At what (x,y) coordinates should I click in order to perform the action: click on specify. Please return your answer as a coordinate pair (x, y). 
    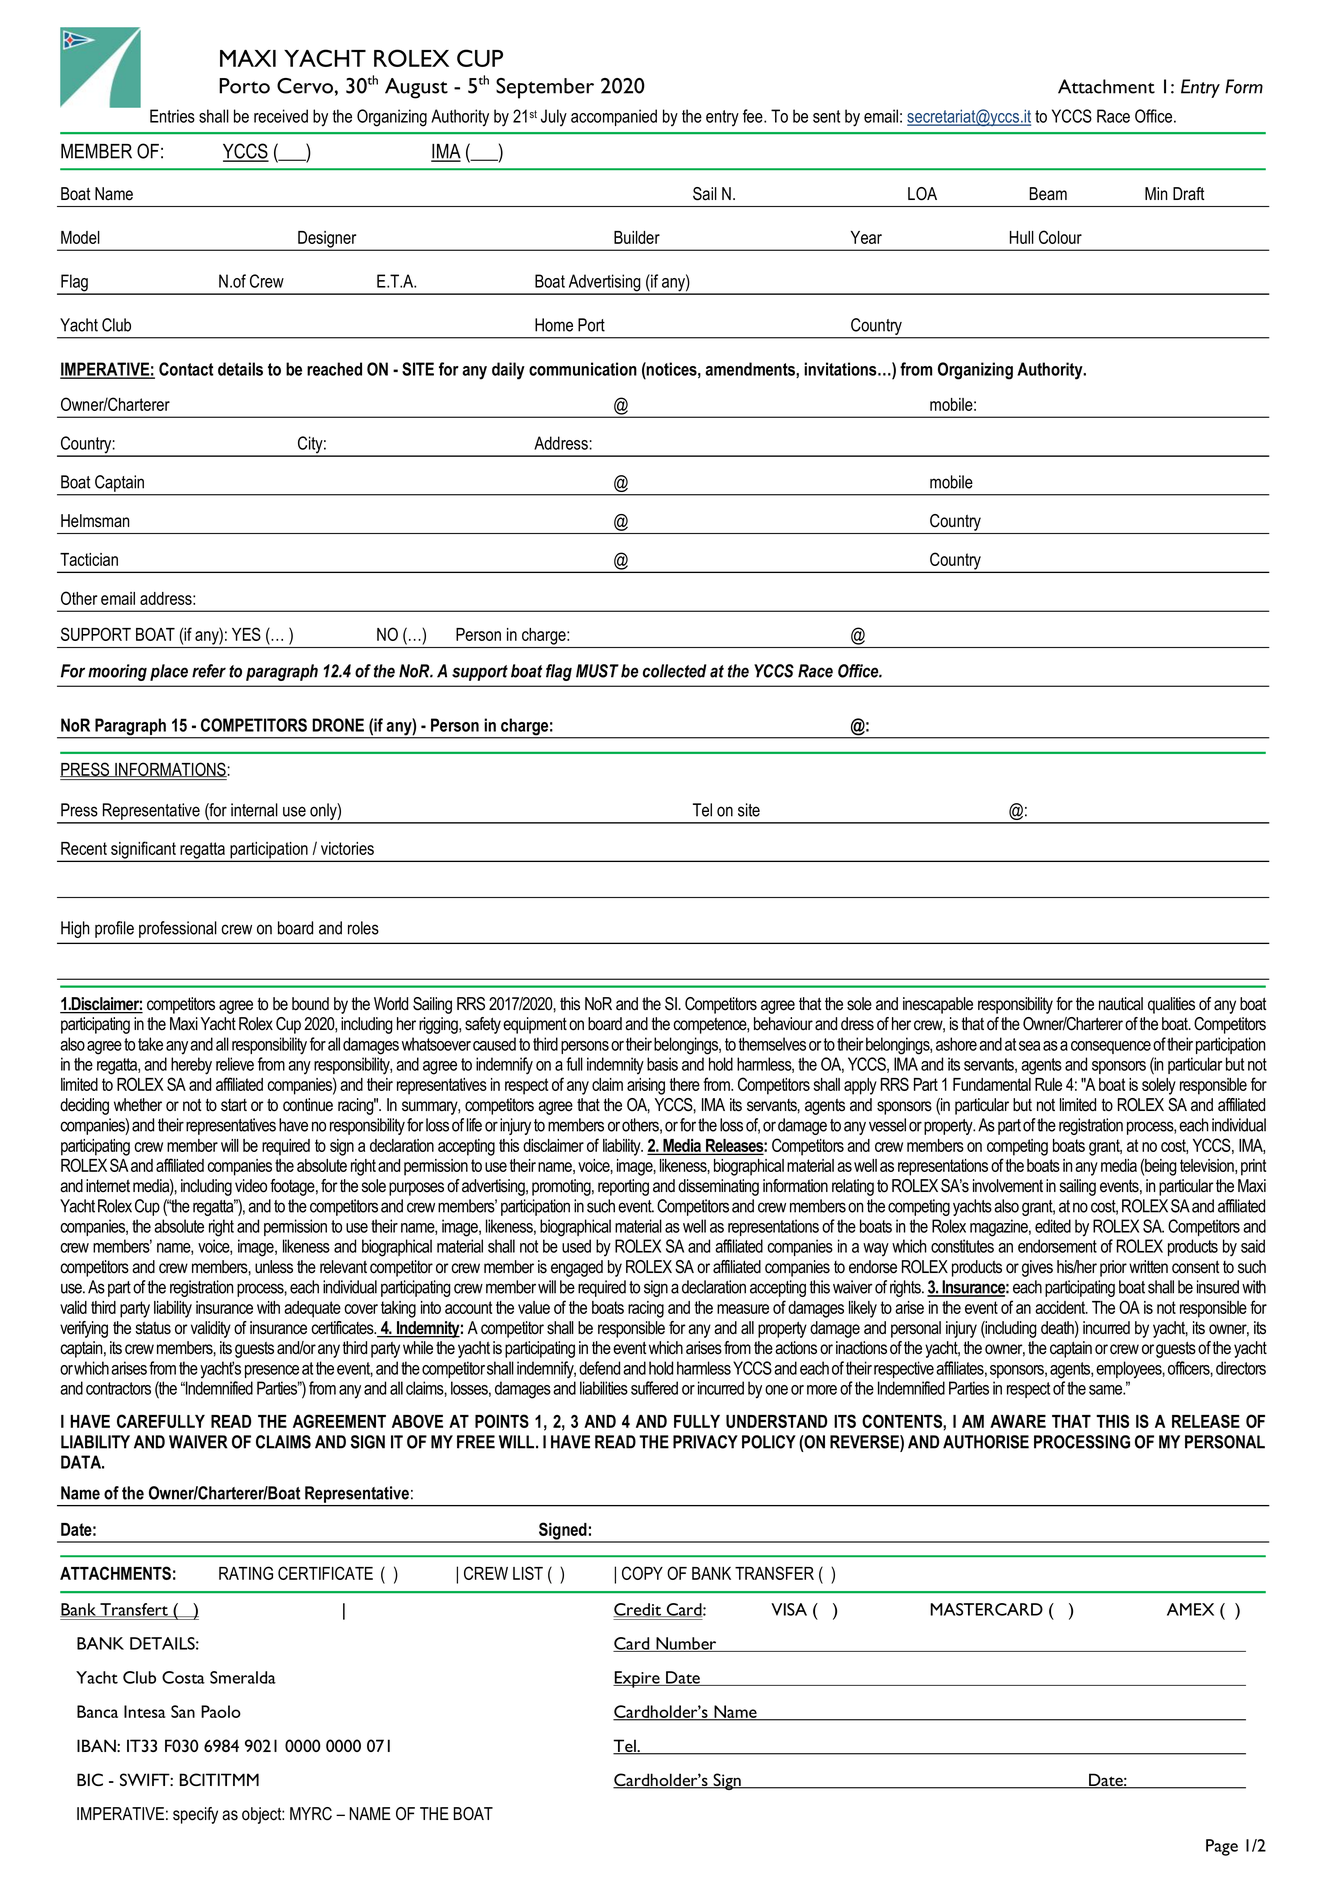
    Looking at the image, I should click on (195, 1815).
